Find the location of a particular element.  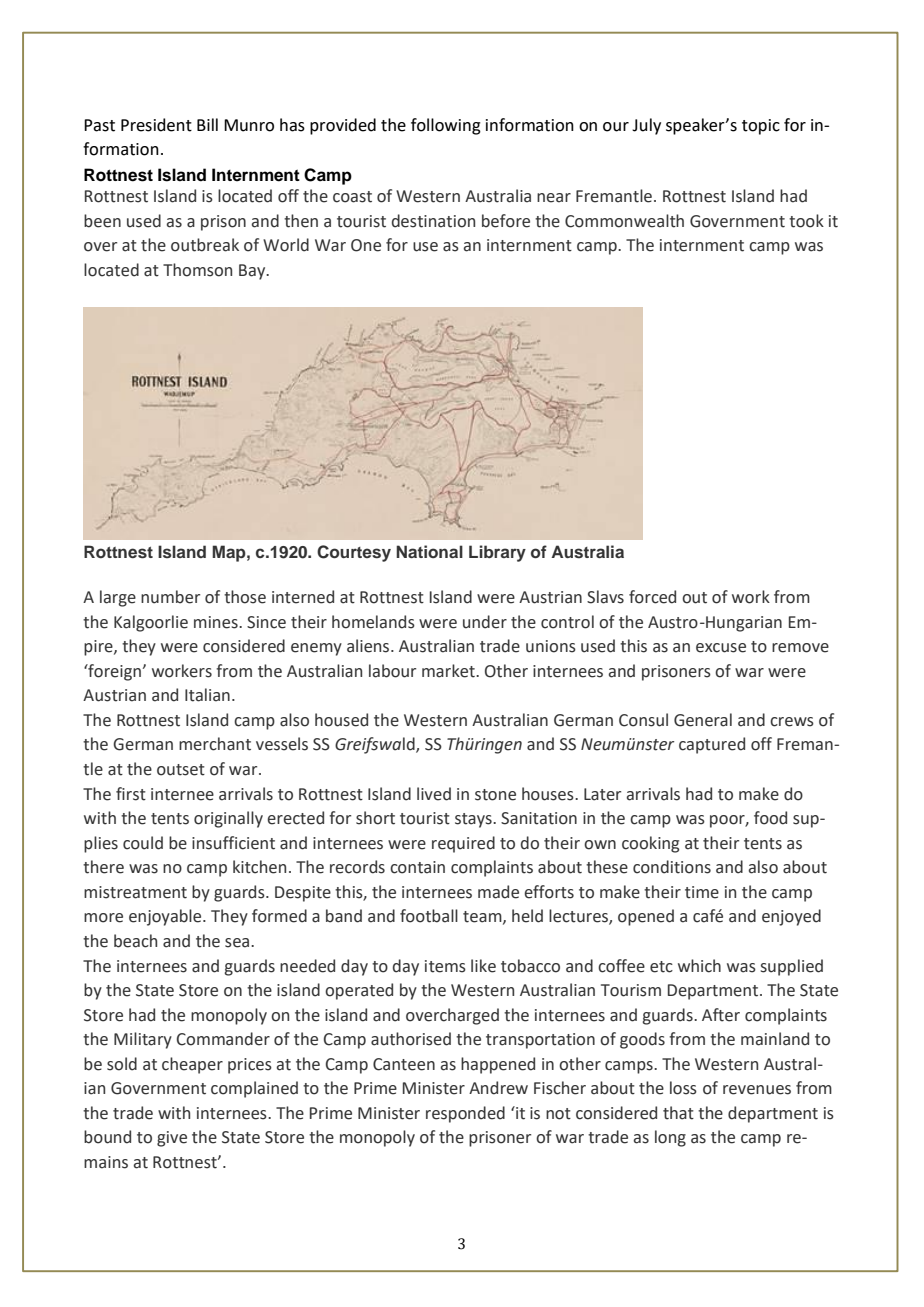

under is located at coordinates (485, 622).
